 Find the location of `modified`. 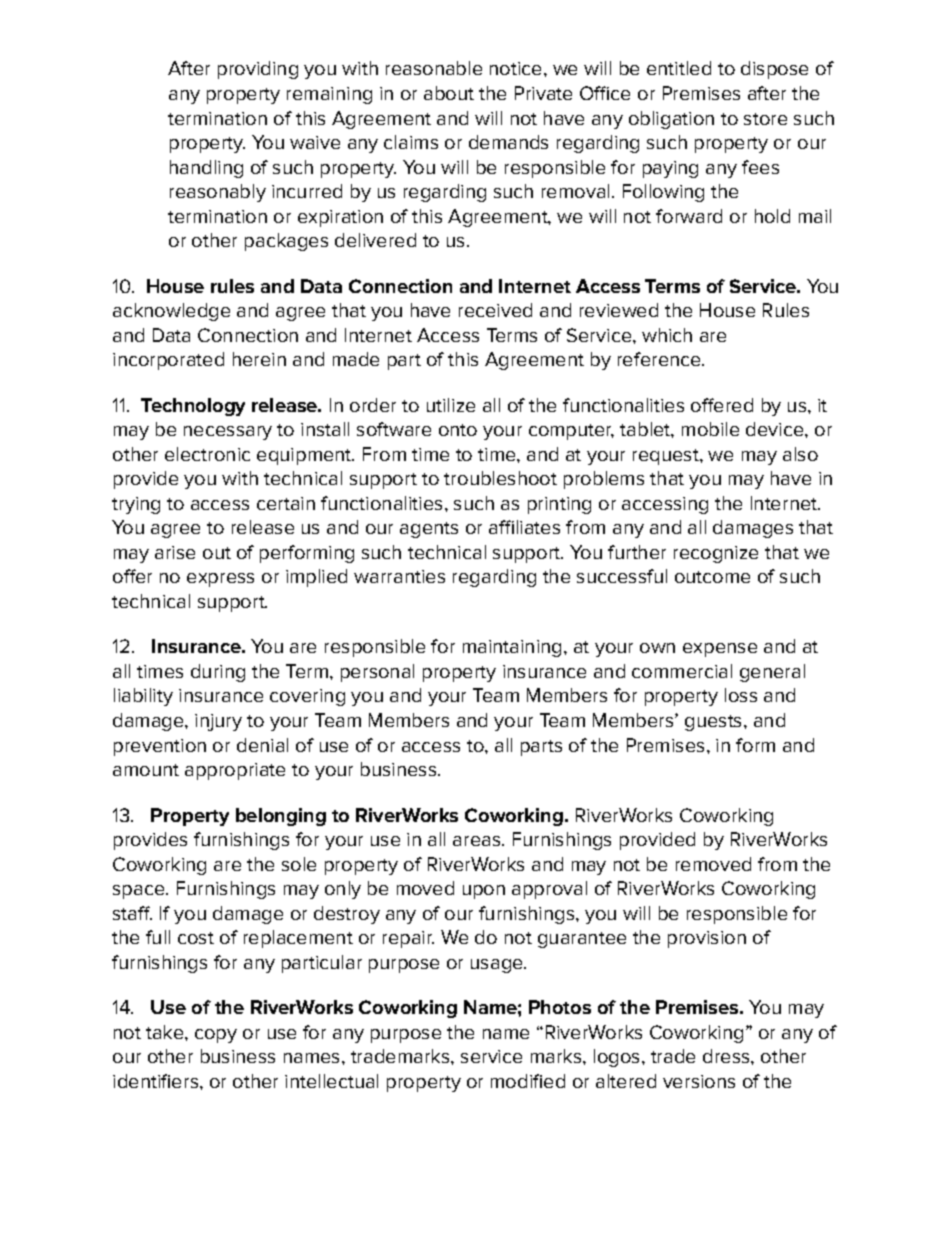

modified is located at coordinates (528, 1081).
